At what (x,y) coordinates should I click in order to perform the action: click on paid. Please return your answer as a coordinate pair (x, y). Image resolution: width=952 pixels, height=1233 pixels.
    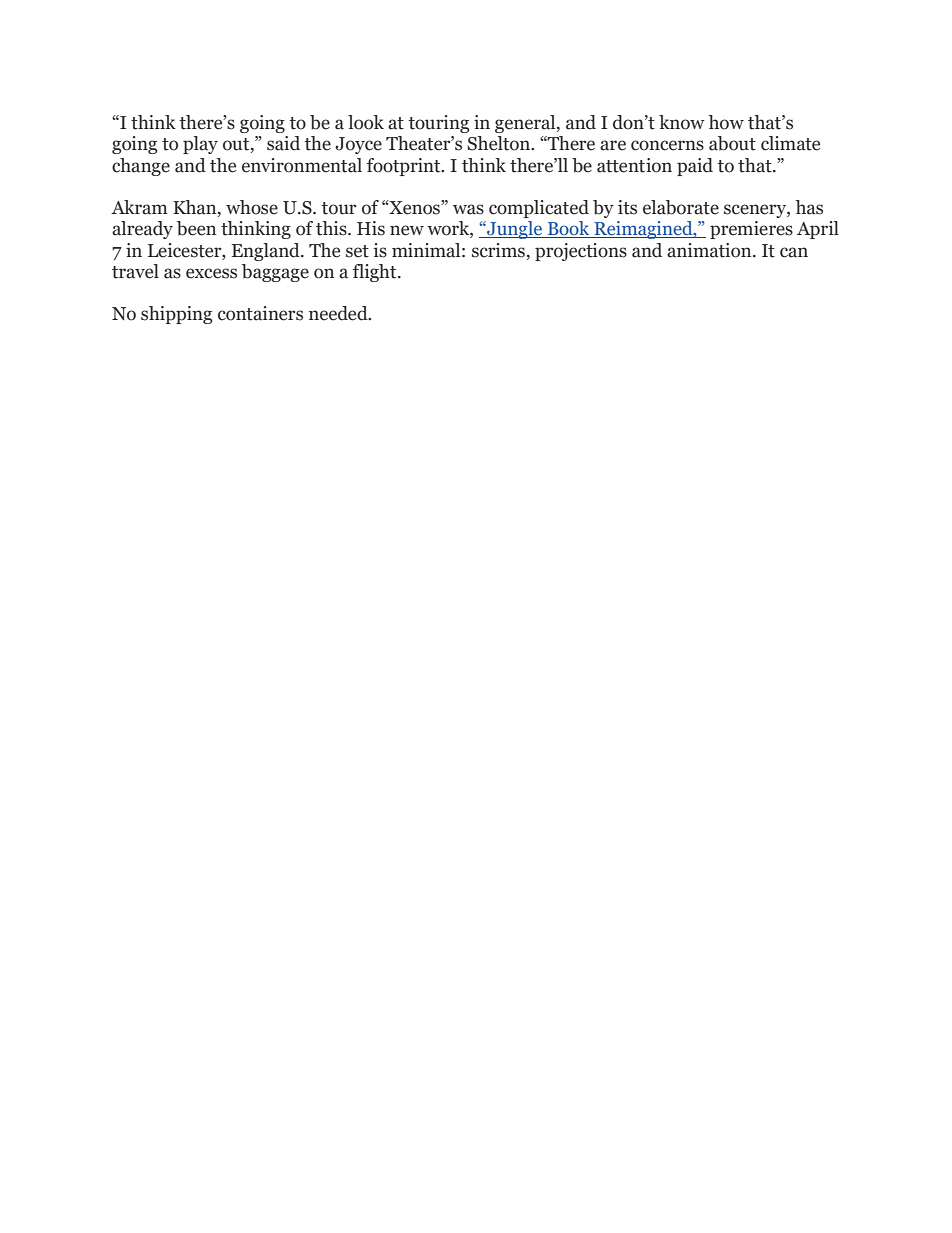
    Looking at the image, I should click on (695, 167).
